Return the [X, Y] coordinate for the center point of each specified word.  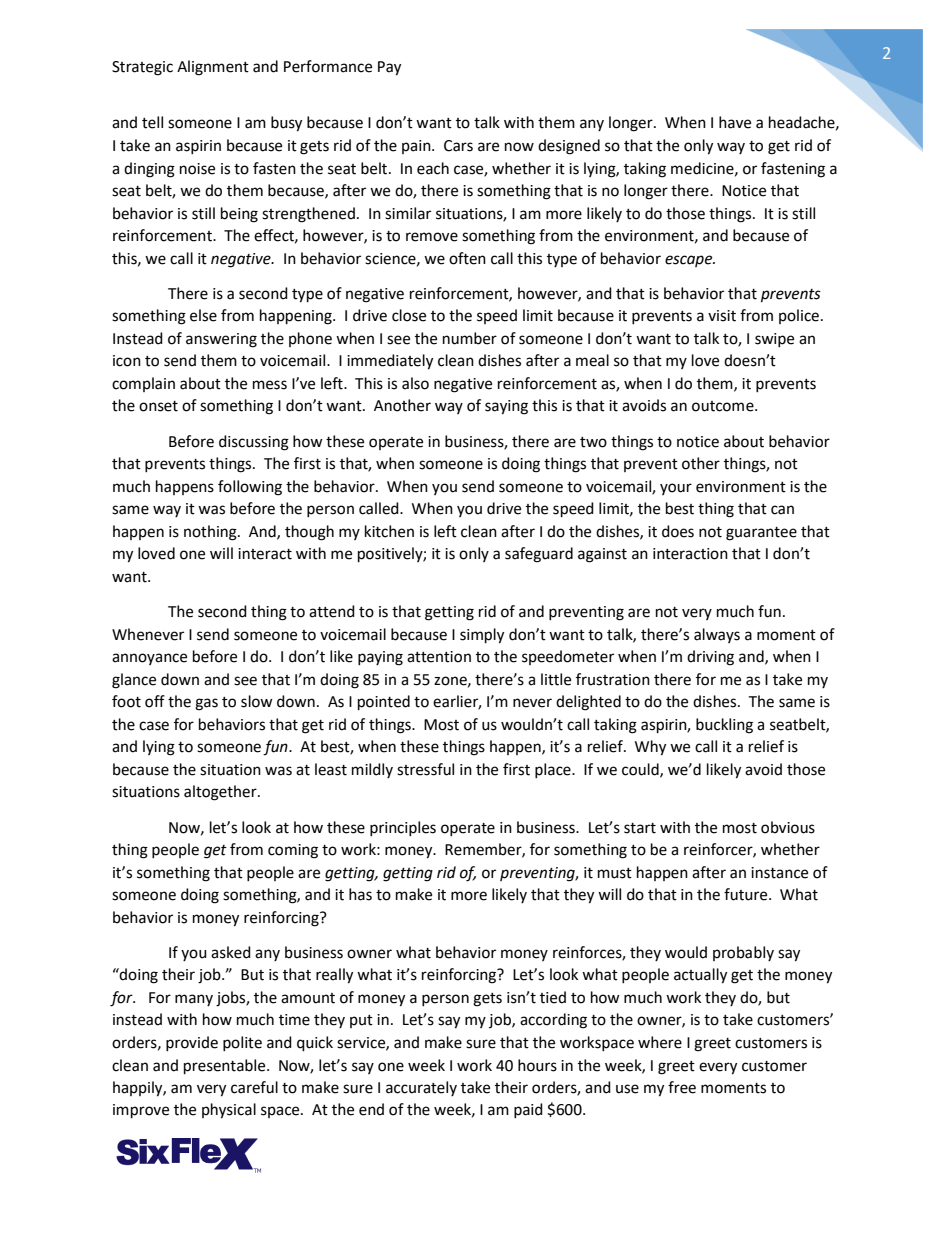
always [717, 635]
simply [482, 636]
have [735, 122]
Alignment [213, 68]
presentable [226, 1067]
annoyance [149, 659]
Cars [458, 146]
